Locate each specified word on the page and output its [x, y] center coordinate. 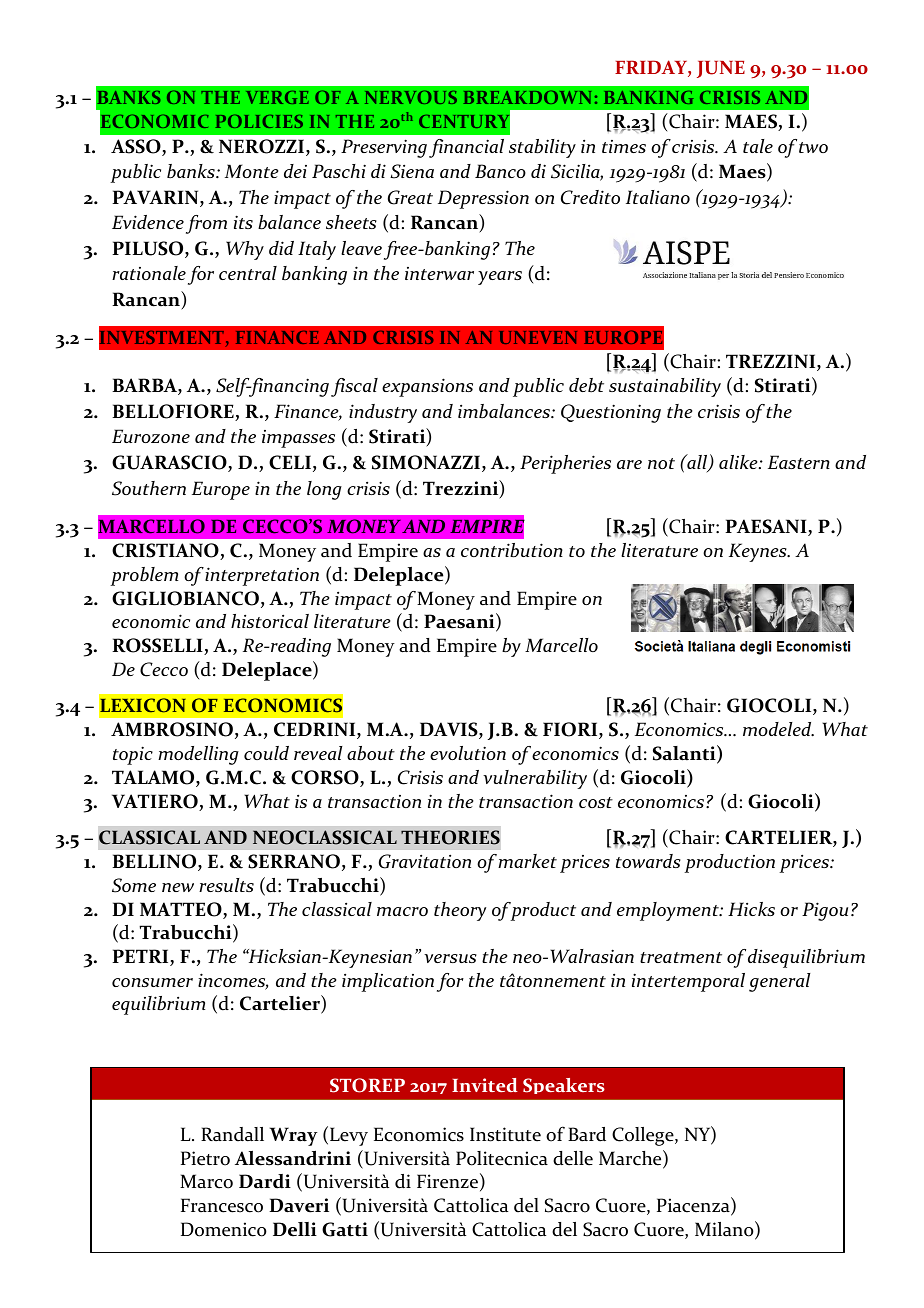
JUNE [721, 69]
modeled [778, 729]
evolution [468, 753]
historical [270, 621]
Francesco [222, 1205]
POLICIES [259, 121]
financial [466, 148]
